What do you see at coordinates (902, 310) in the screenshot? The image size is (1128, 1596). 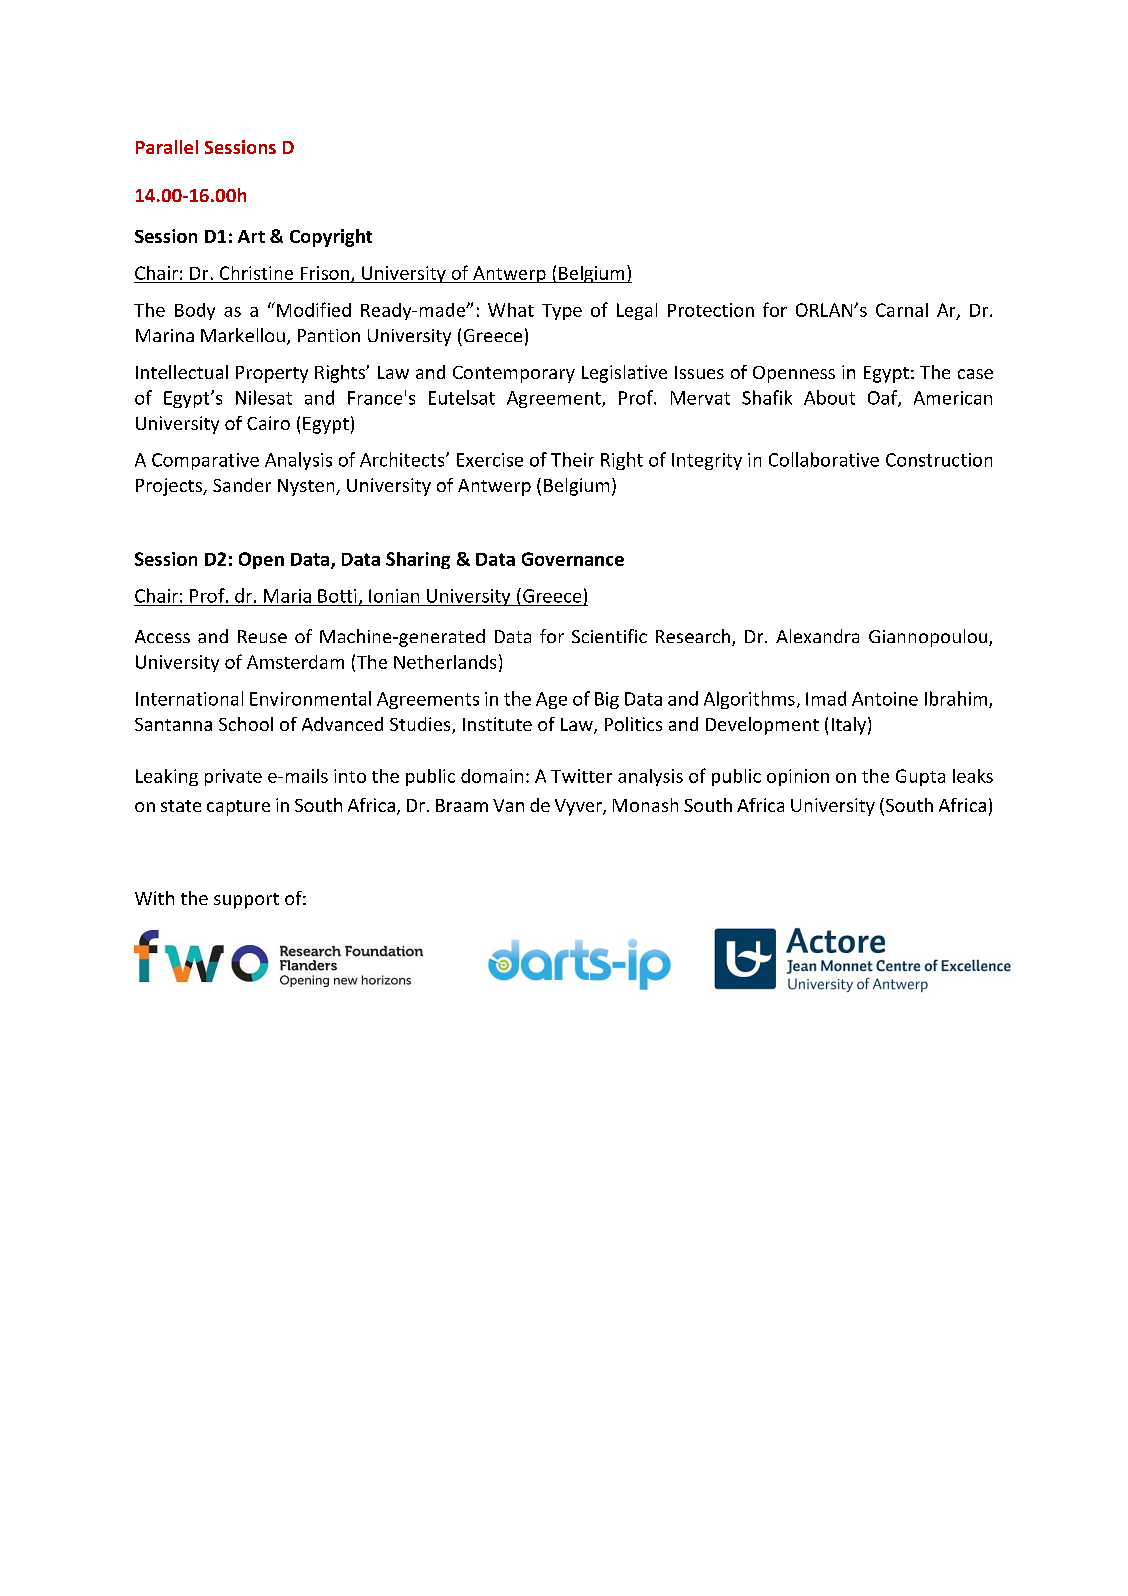 I see `Carnal` at bounding box center [902, 310].
